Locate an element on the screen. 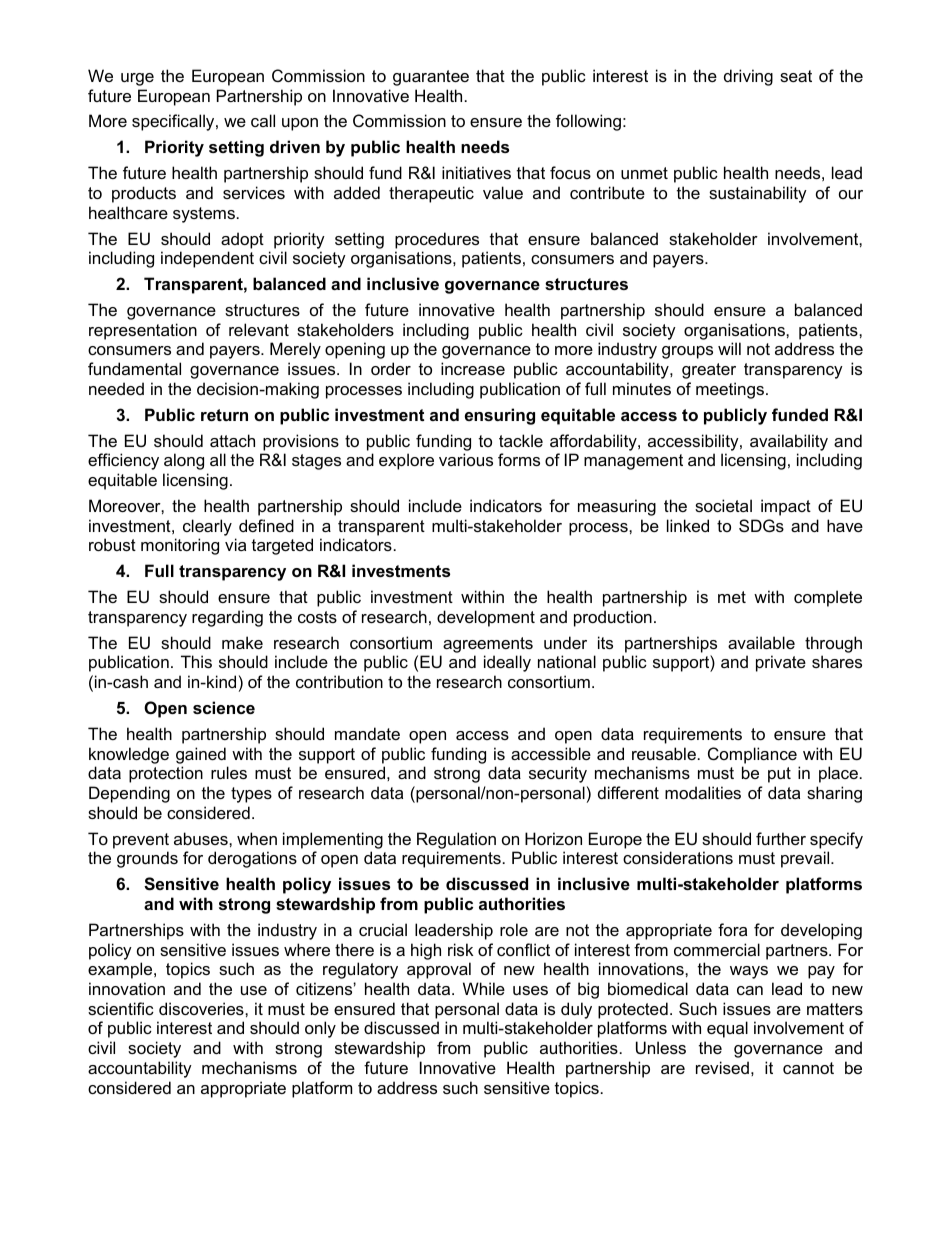 The width and height of the screenshot is (952, 1233). driving is located at coordinates (748, 77).
